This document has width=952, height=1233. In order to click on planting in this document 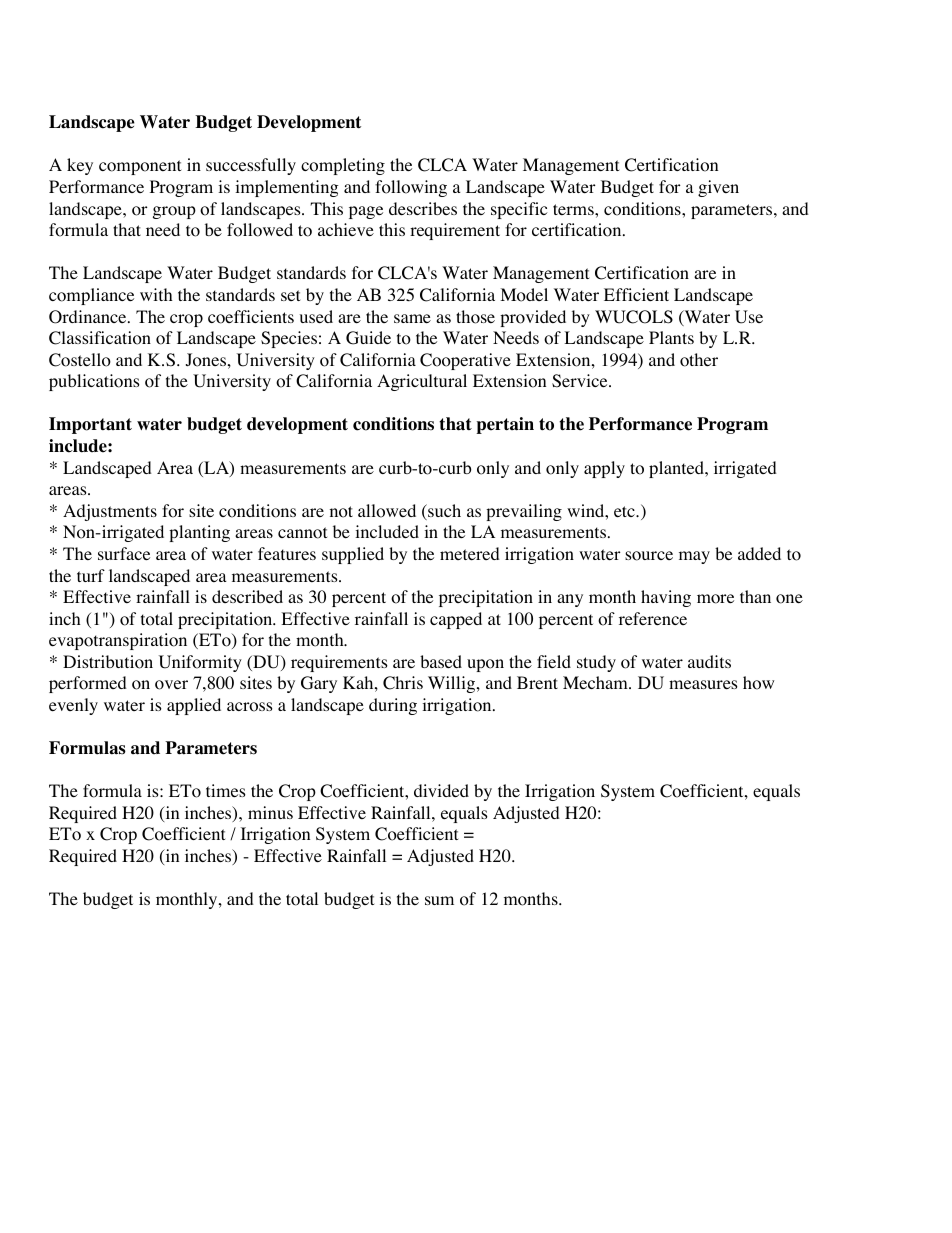, I will do `click(199, 533)`.
